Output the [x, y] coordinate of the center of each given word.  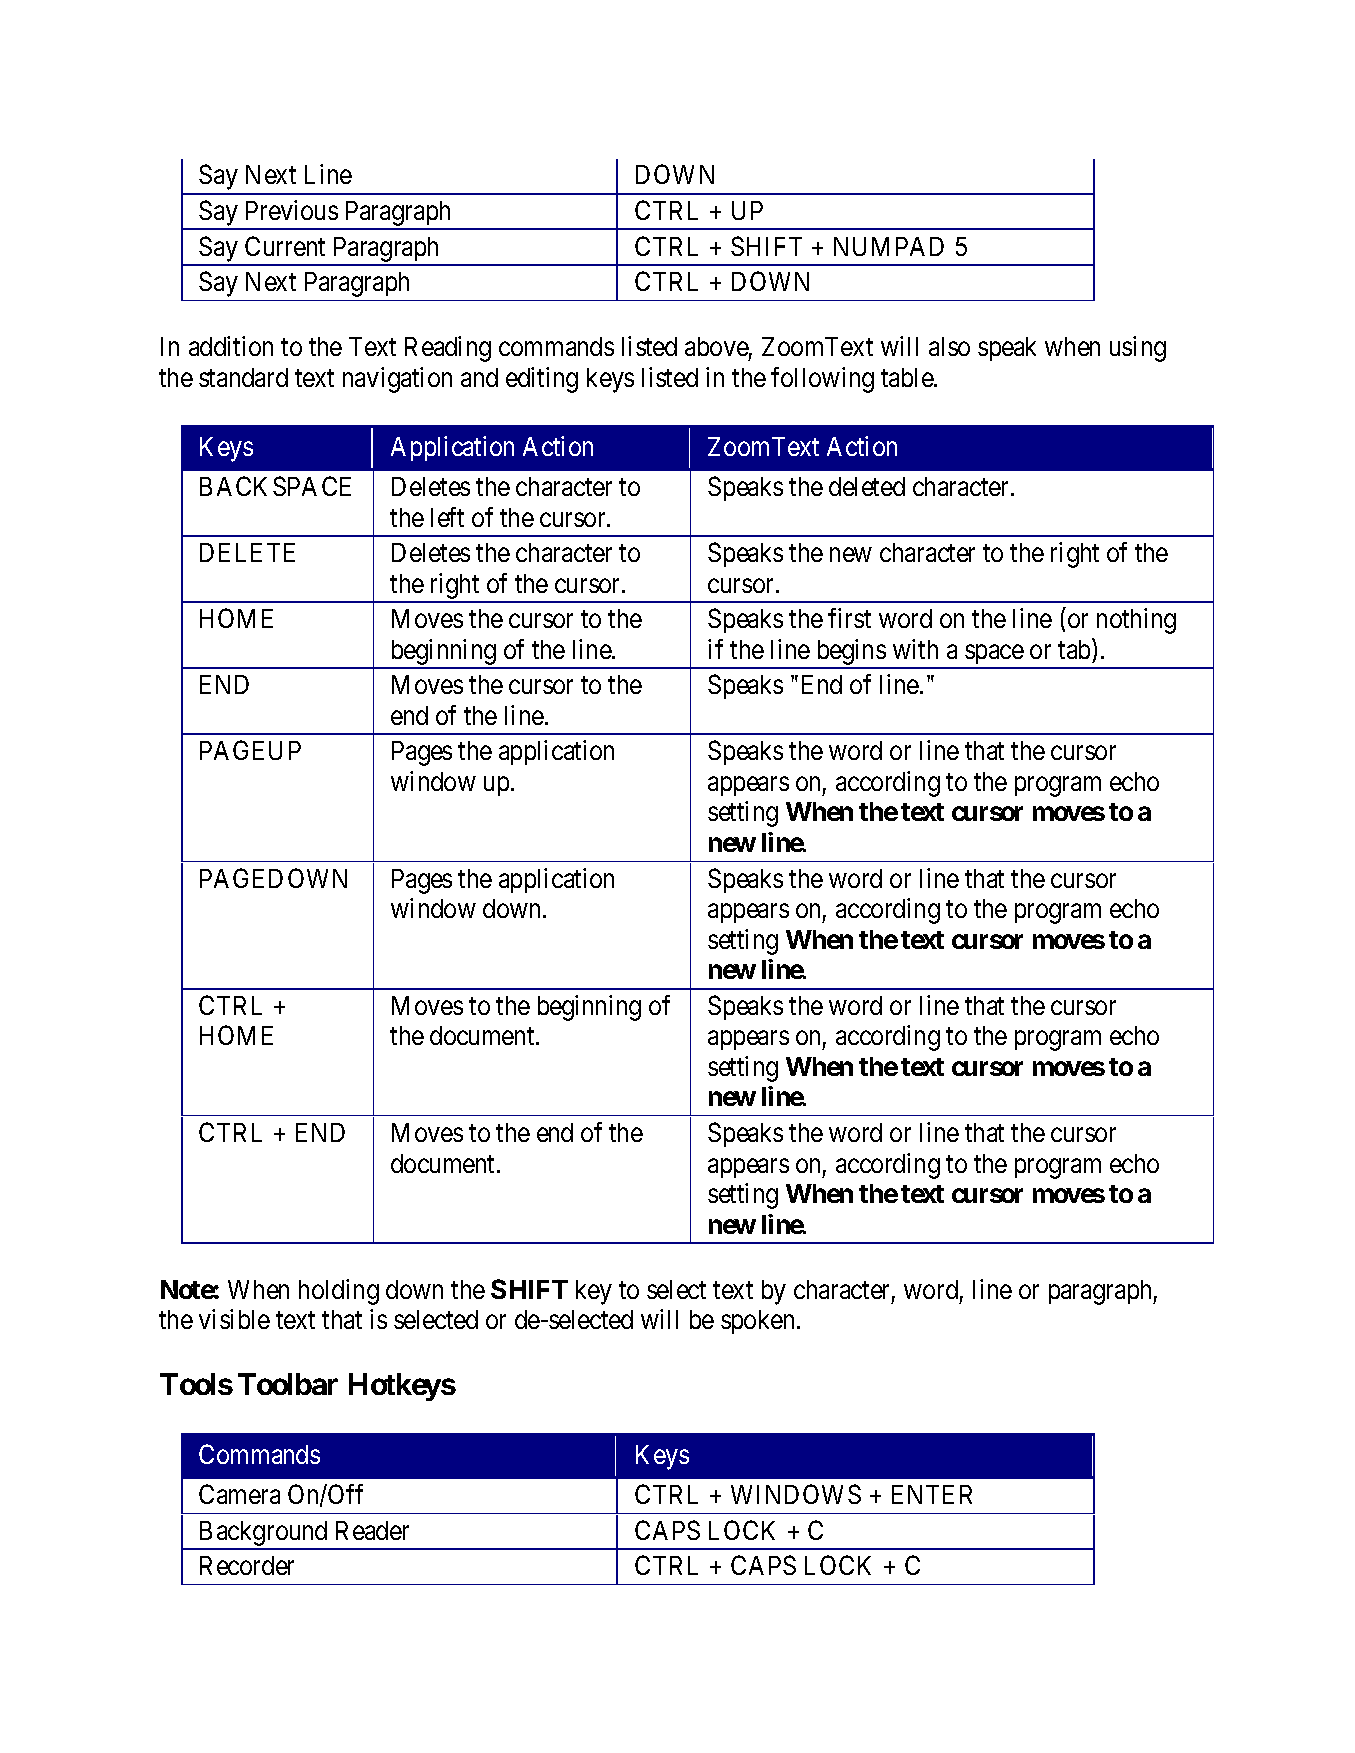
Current [285, 246]
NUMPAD [889, 246]
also [949, 346]
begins [850, 653]
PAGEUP [250, 750]
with [915, 649]
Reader [372, 1530]
